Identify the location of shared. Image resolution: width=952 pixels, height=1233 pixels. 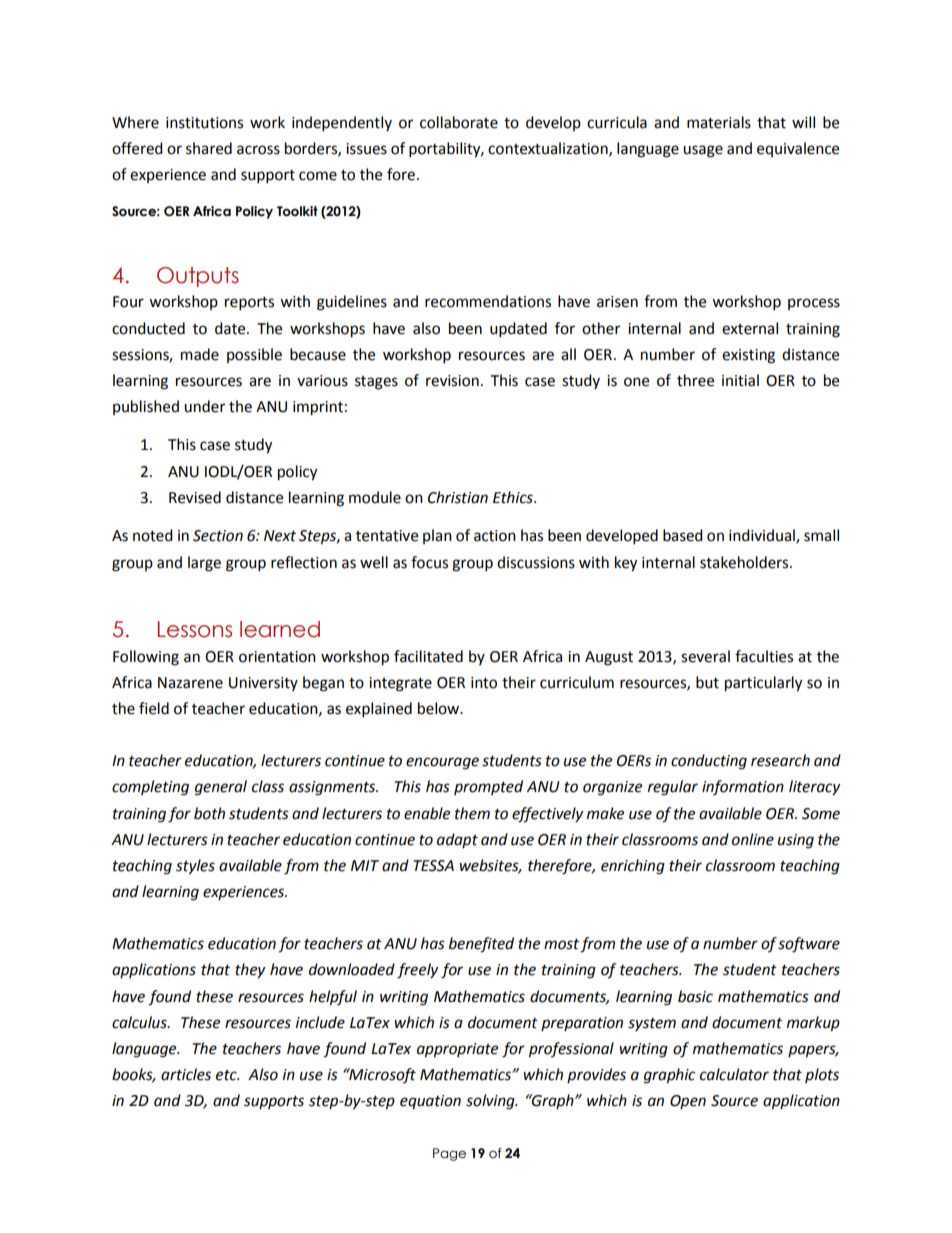
(209, 148).
